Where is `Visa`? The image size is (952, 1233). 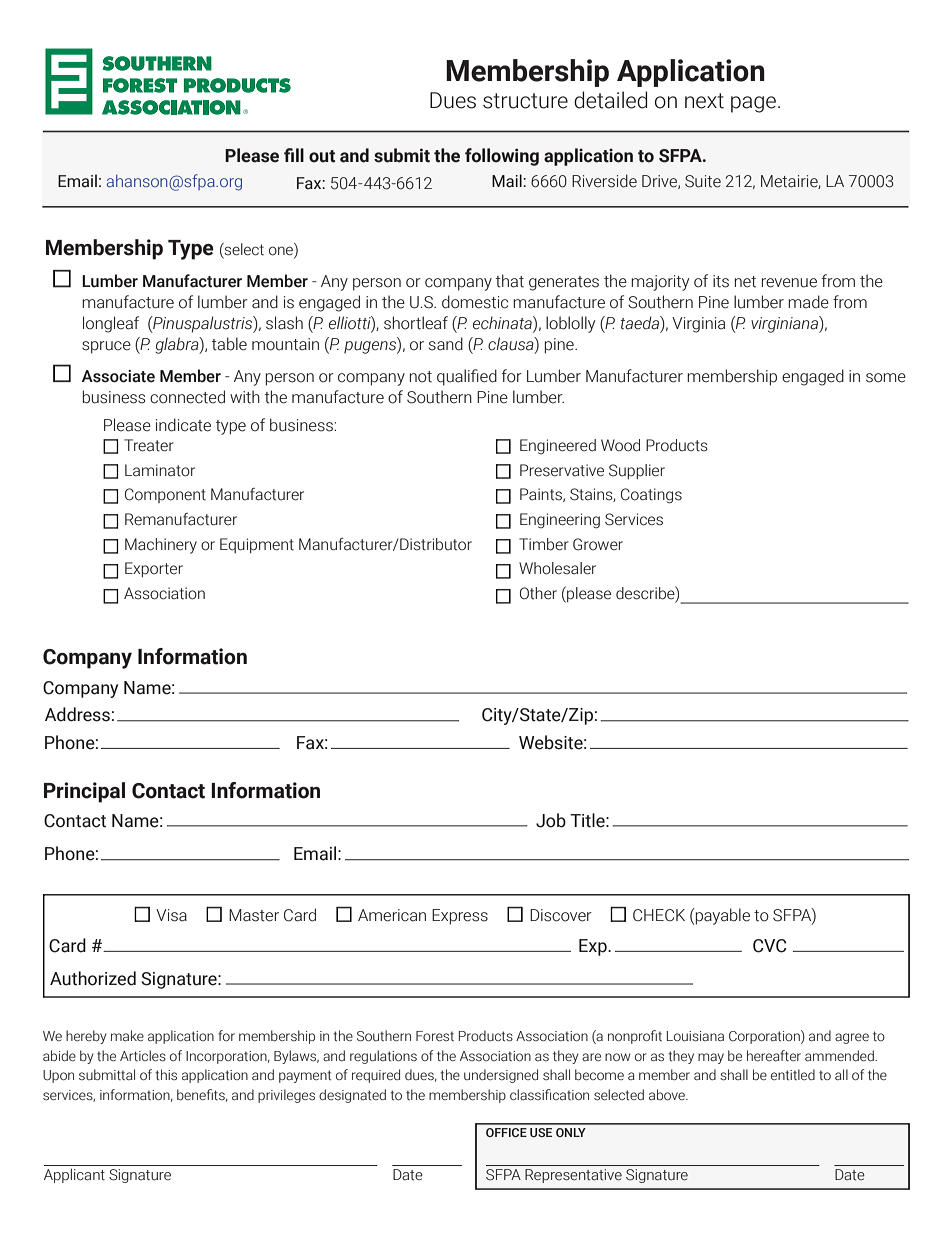 Visa is located at coordinates (171, 915).
